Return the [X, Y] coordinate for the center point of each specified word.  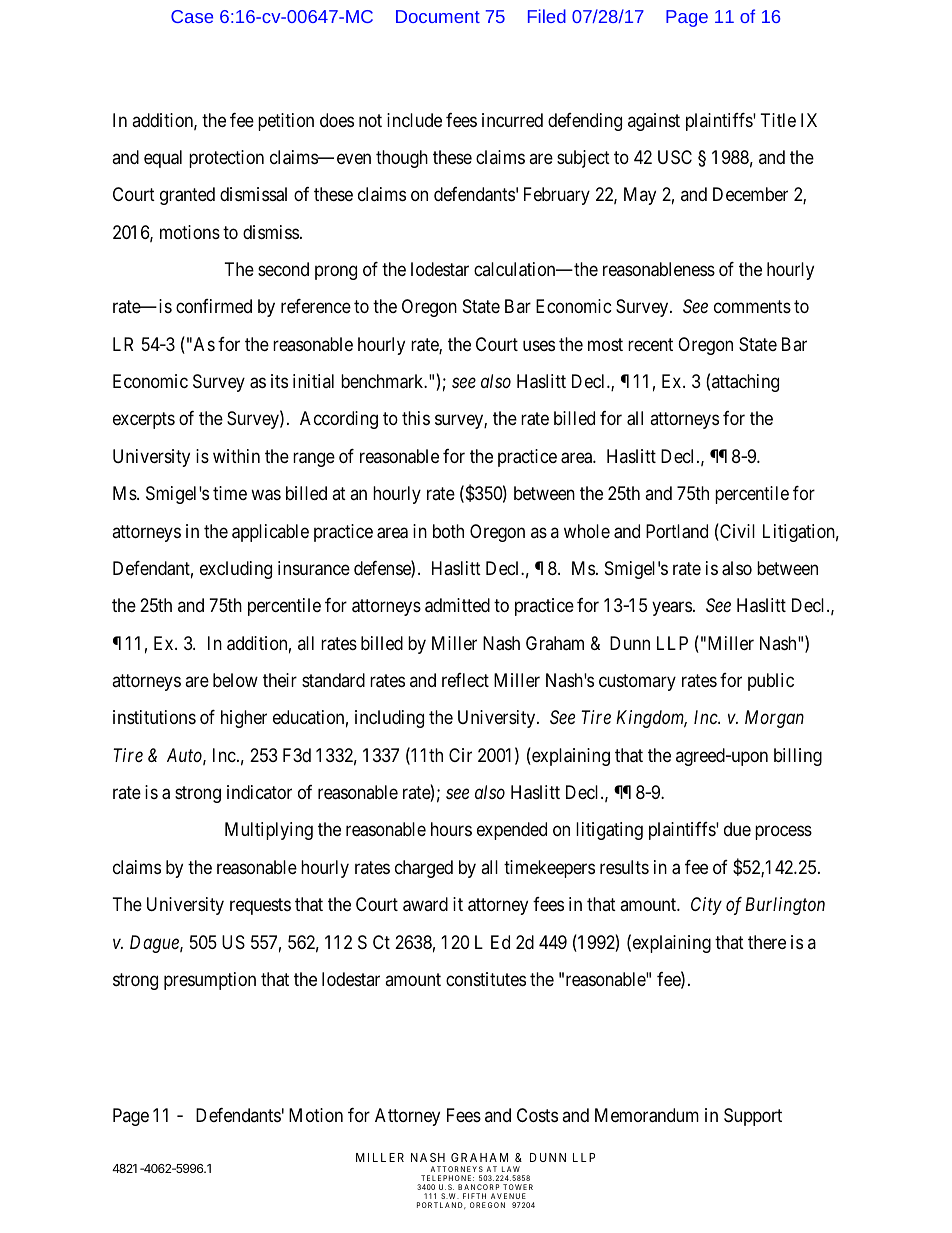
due [737, 829]
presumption [210, 981]
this [416, 418]
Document [438, 16]
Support [753, 1117]
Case [192, 16]
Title [778, 120]
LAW [511, 1169]
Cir [460, 755]
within [236, 456]
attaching [745, 383]
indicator [259, 792]
